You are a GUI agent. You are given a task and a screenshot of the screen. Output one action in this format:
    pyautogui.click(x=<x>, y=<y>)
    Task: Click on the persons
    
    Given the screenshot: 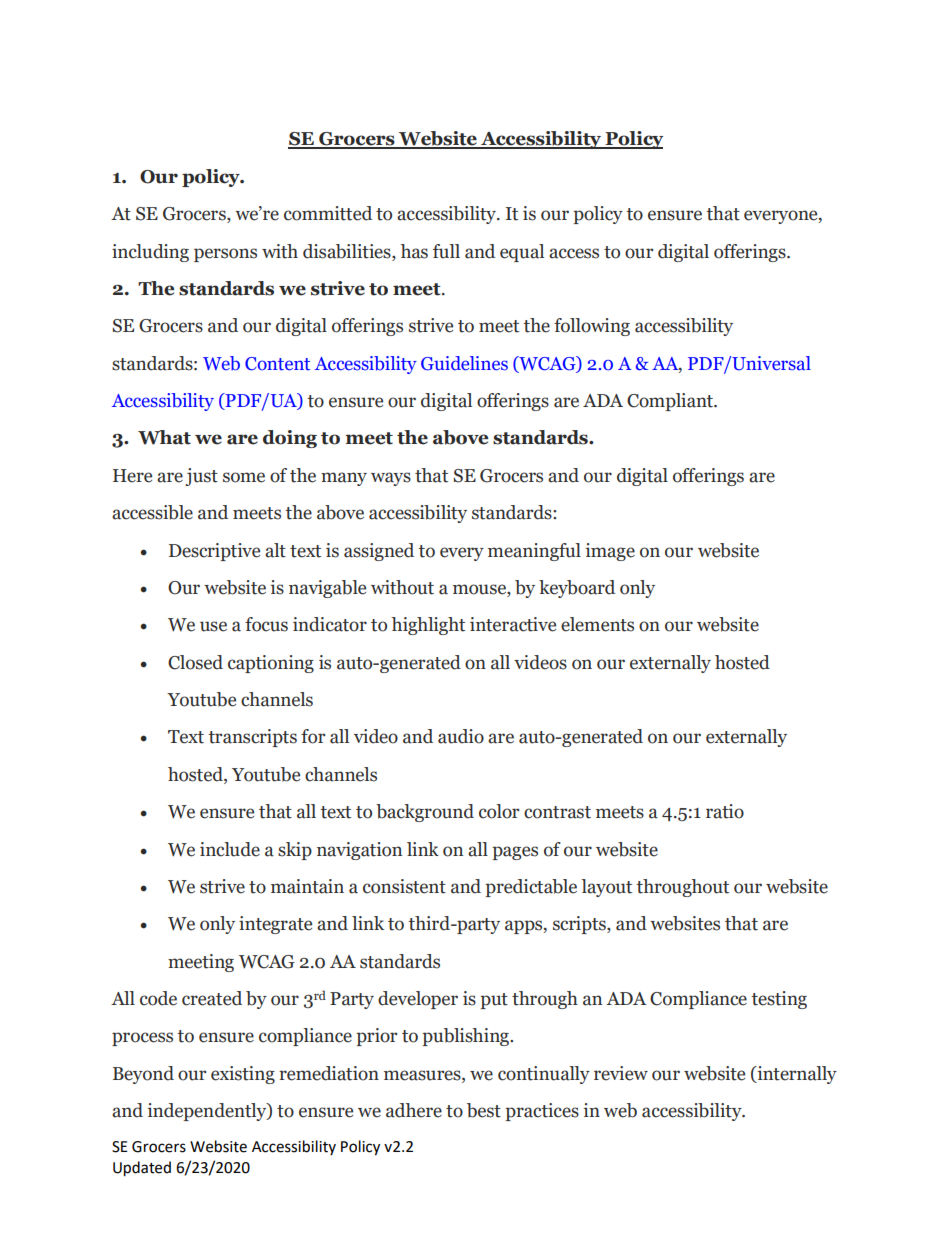 What is the action you would take?
    pyautogui.click(x=225, y=255)
